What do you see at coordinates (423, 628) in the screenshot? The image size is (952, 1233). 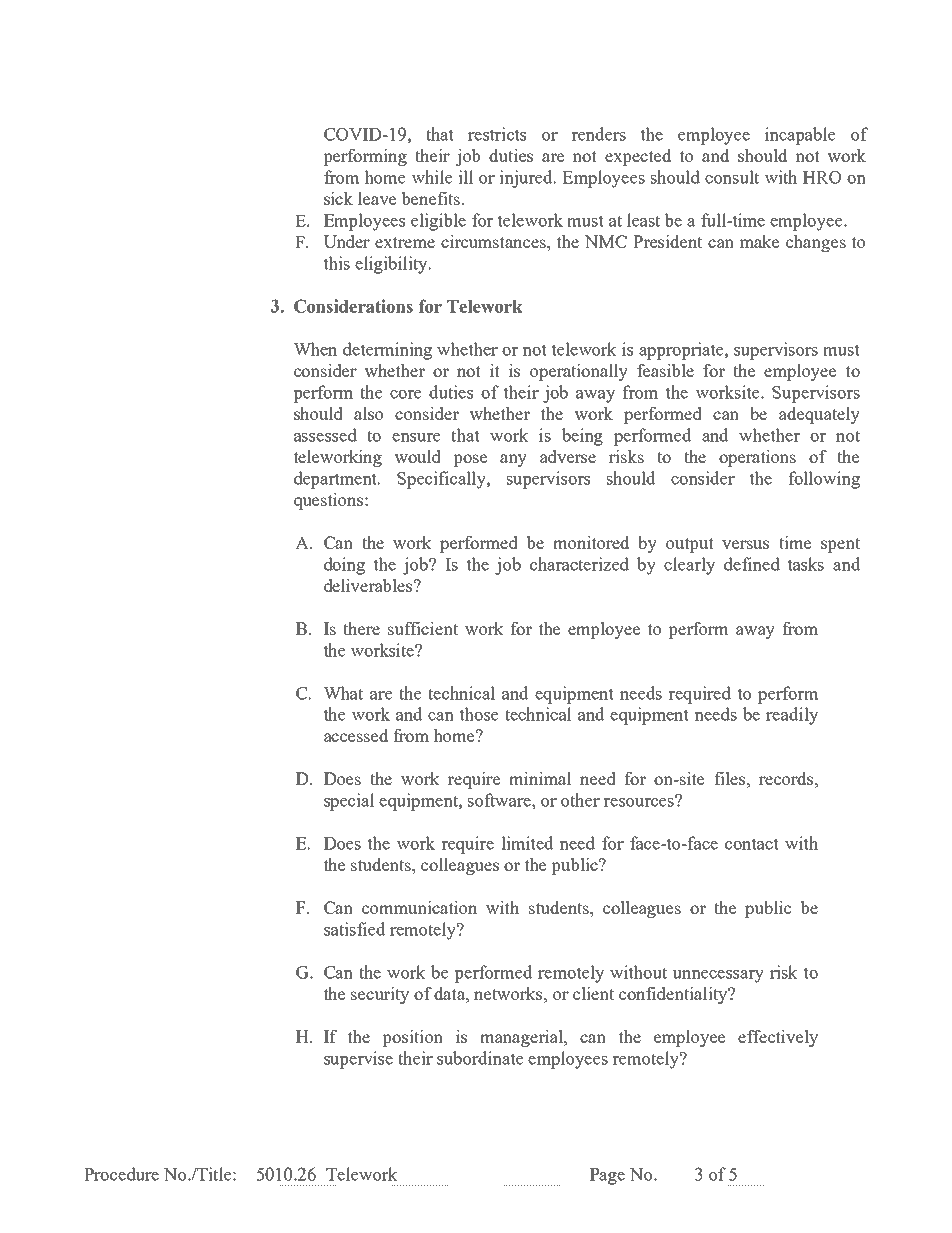 I see `sufficient` at bounding box center [423, 628].
